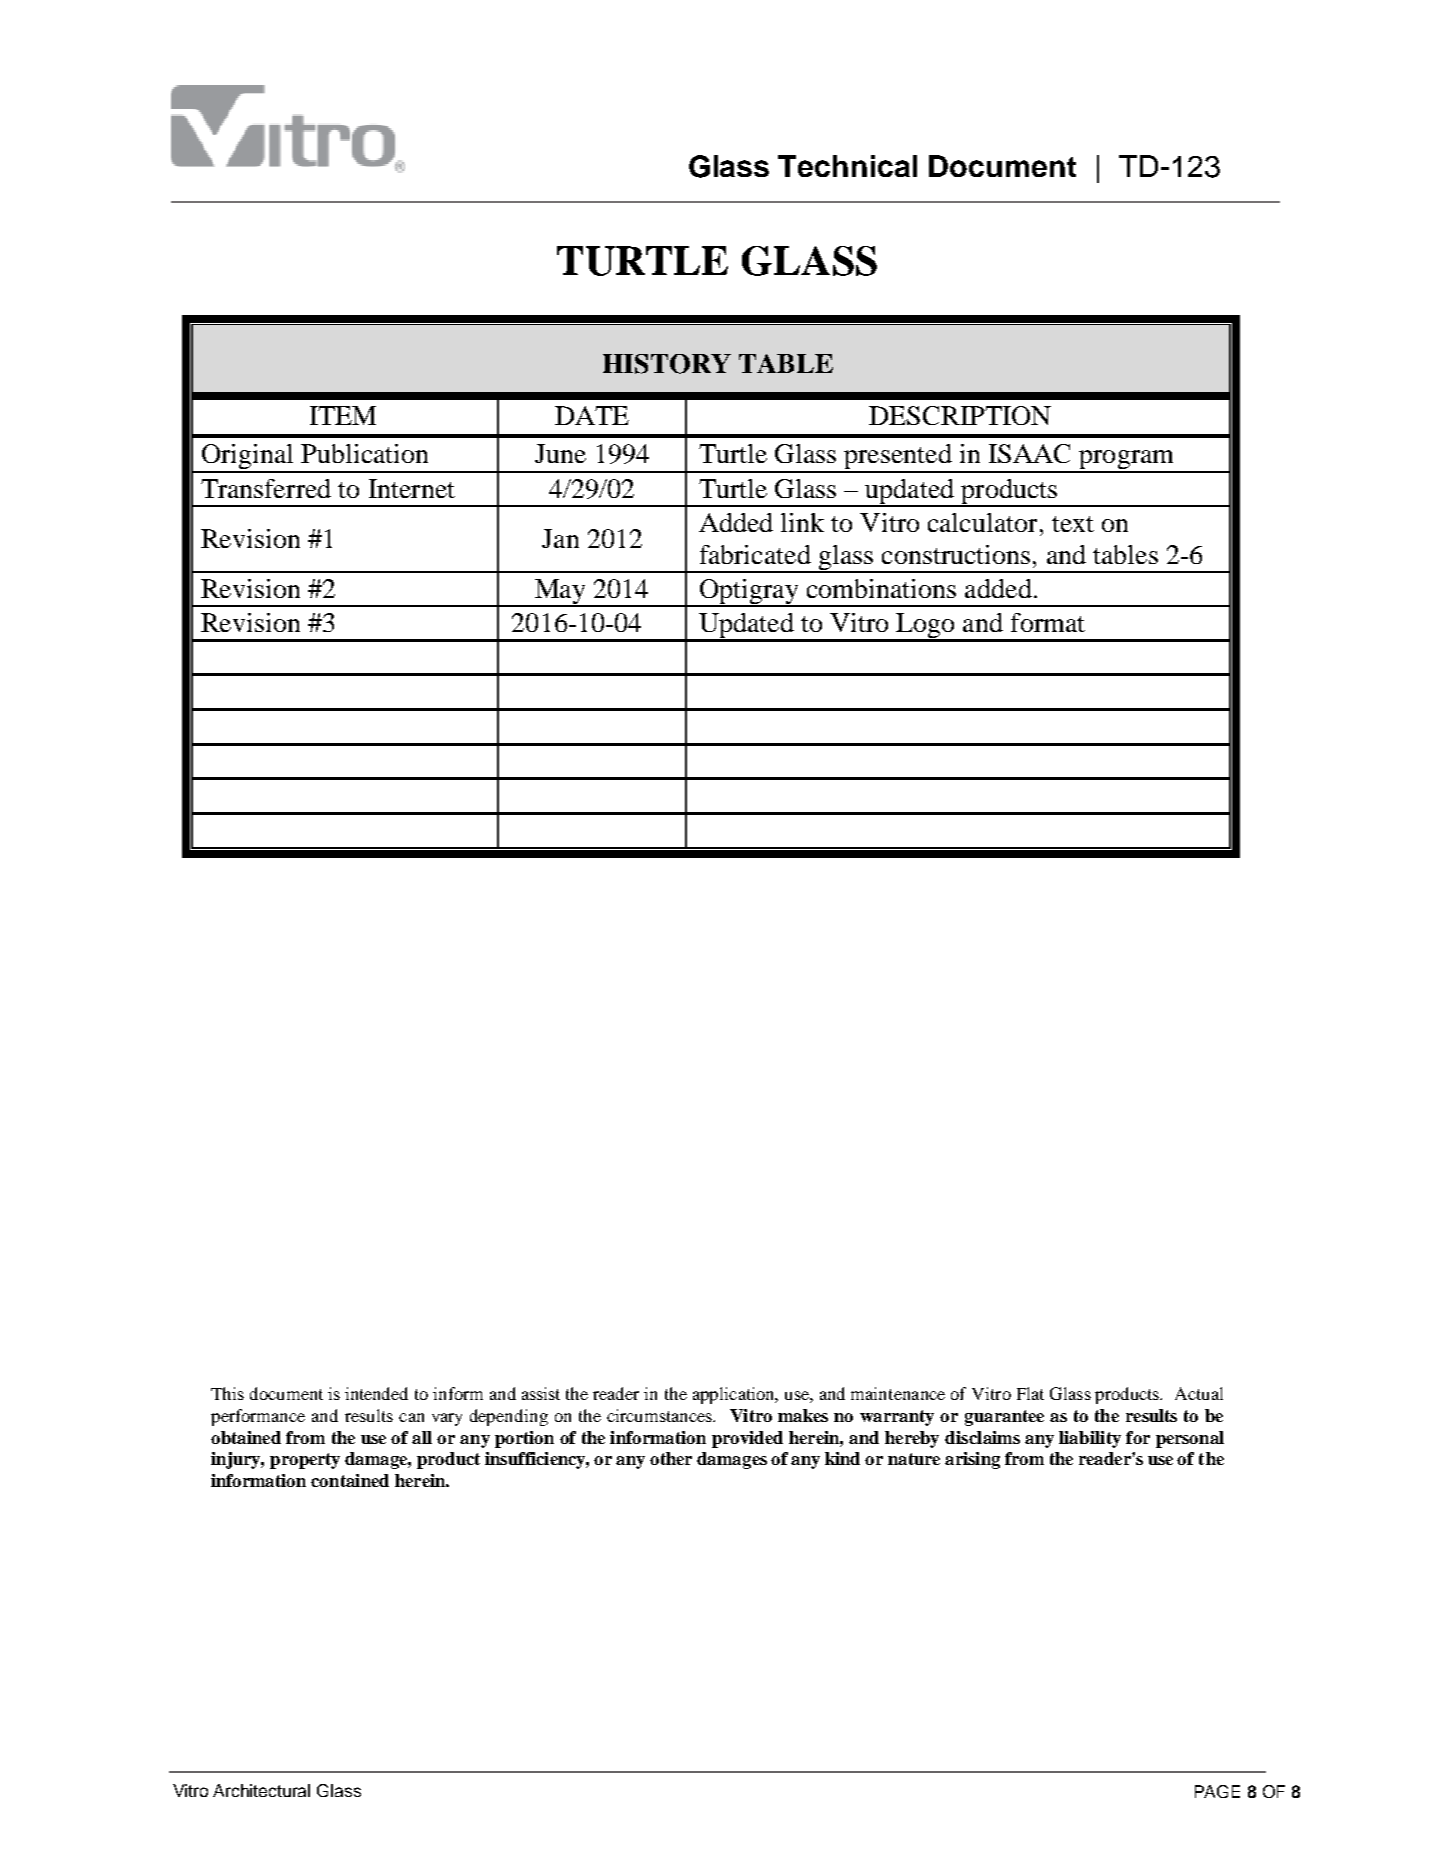 This image has width=1435, height=1856. I want to click on ISAAC, so click(1029, 453).
